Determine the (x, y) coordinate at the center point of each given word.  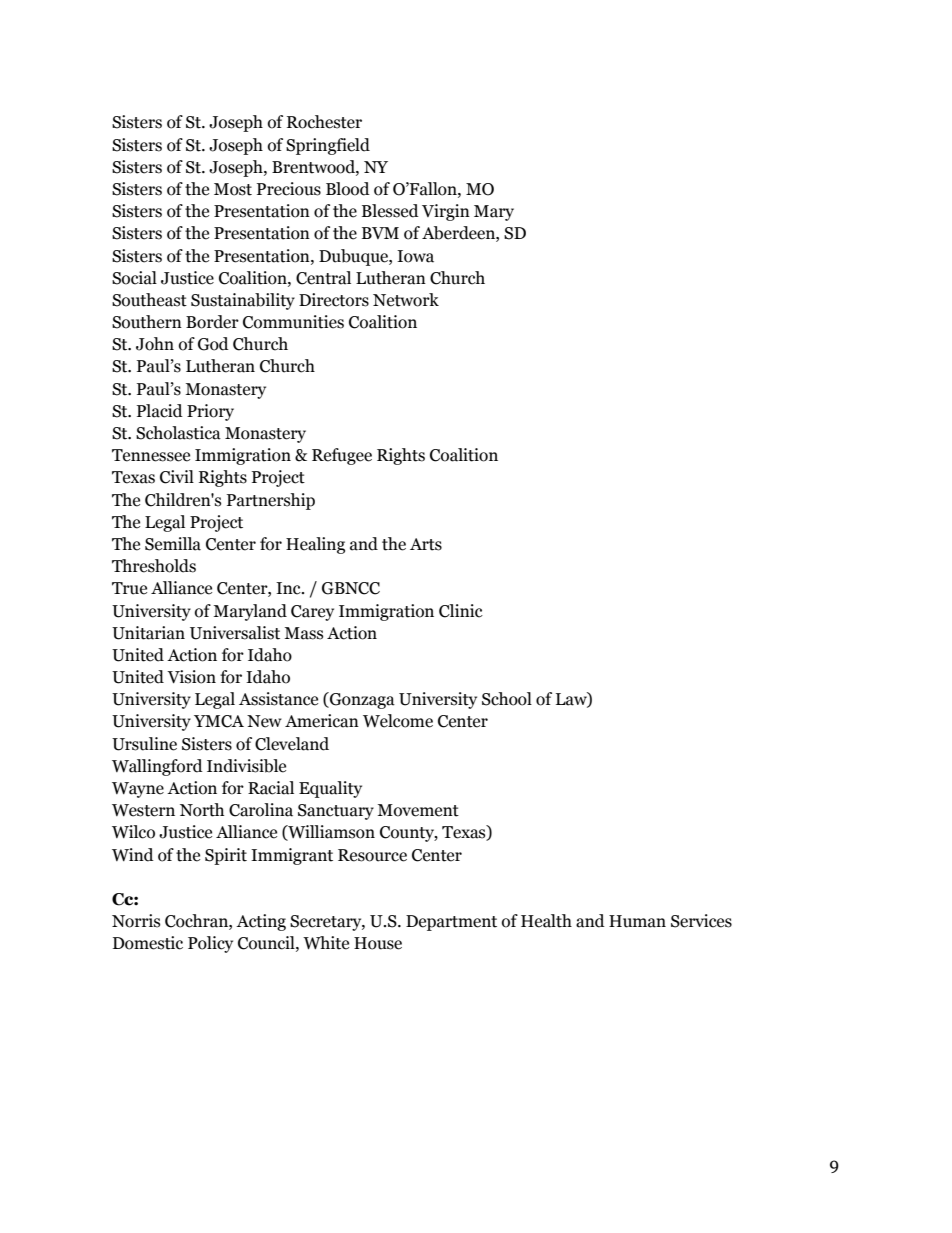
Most (233, 189)
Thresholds (154, 566)
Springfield (328, 146)
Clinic (461, 611)
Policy (210, 944)
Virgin (446, 212)
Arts (426, 544)
